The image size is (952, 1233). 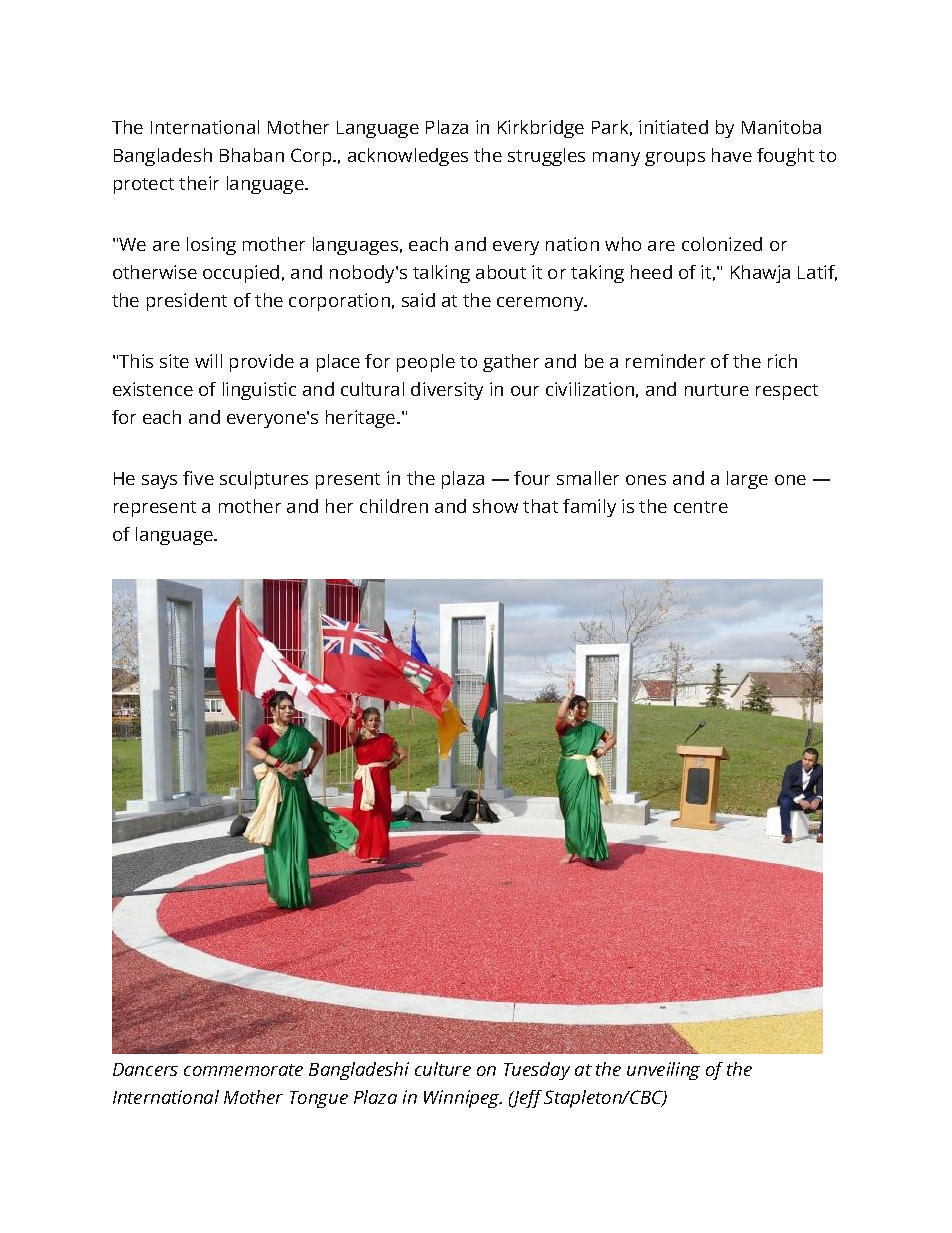 I want to click on four, so click(x=532, y=478).
